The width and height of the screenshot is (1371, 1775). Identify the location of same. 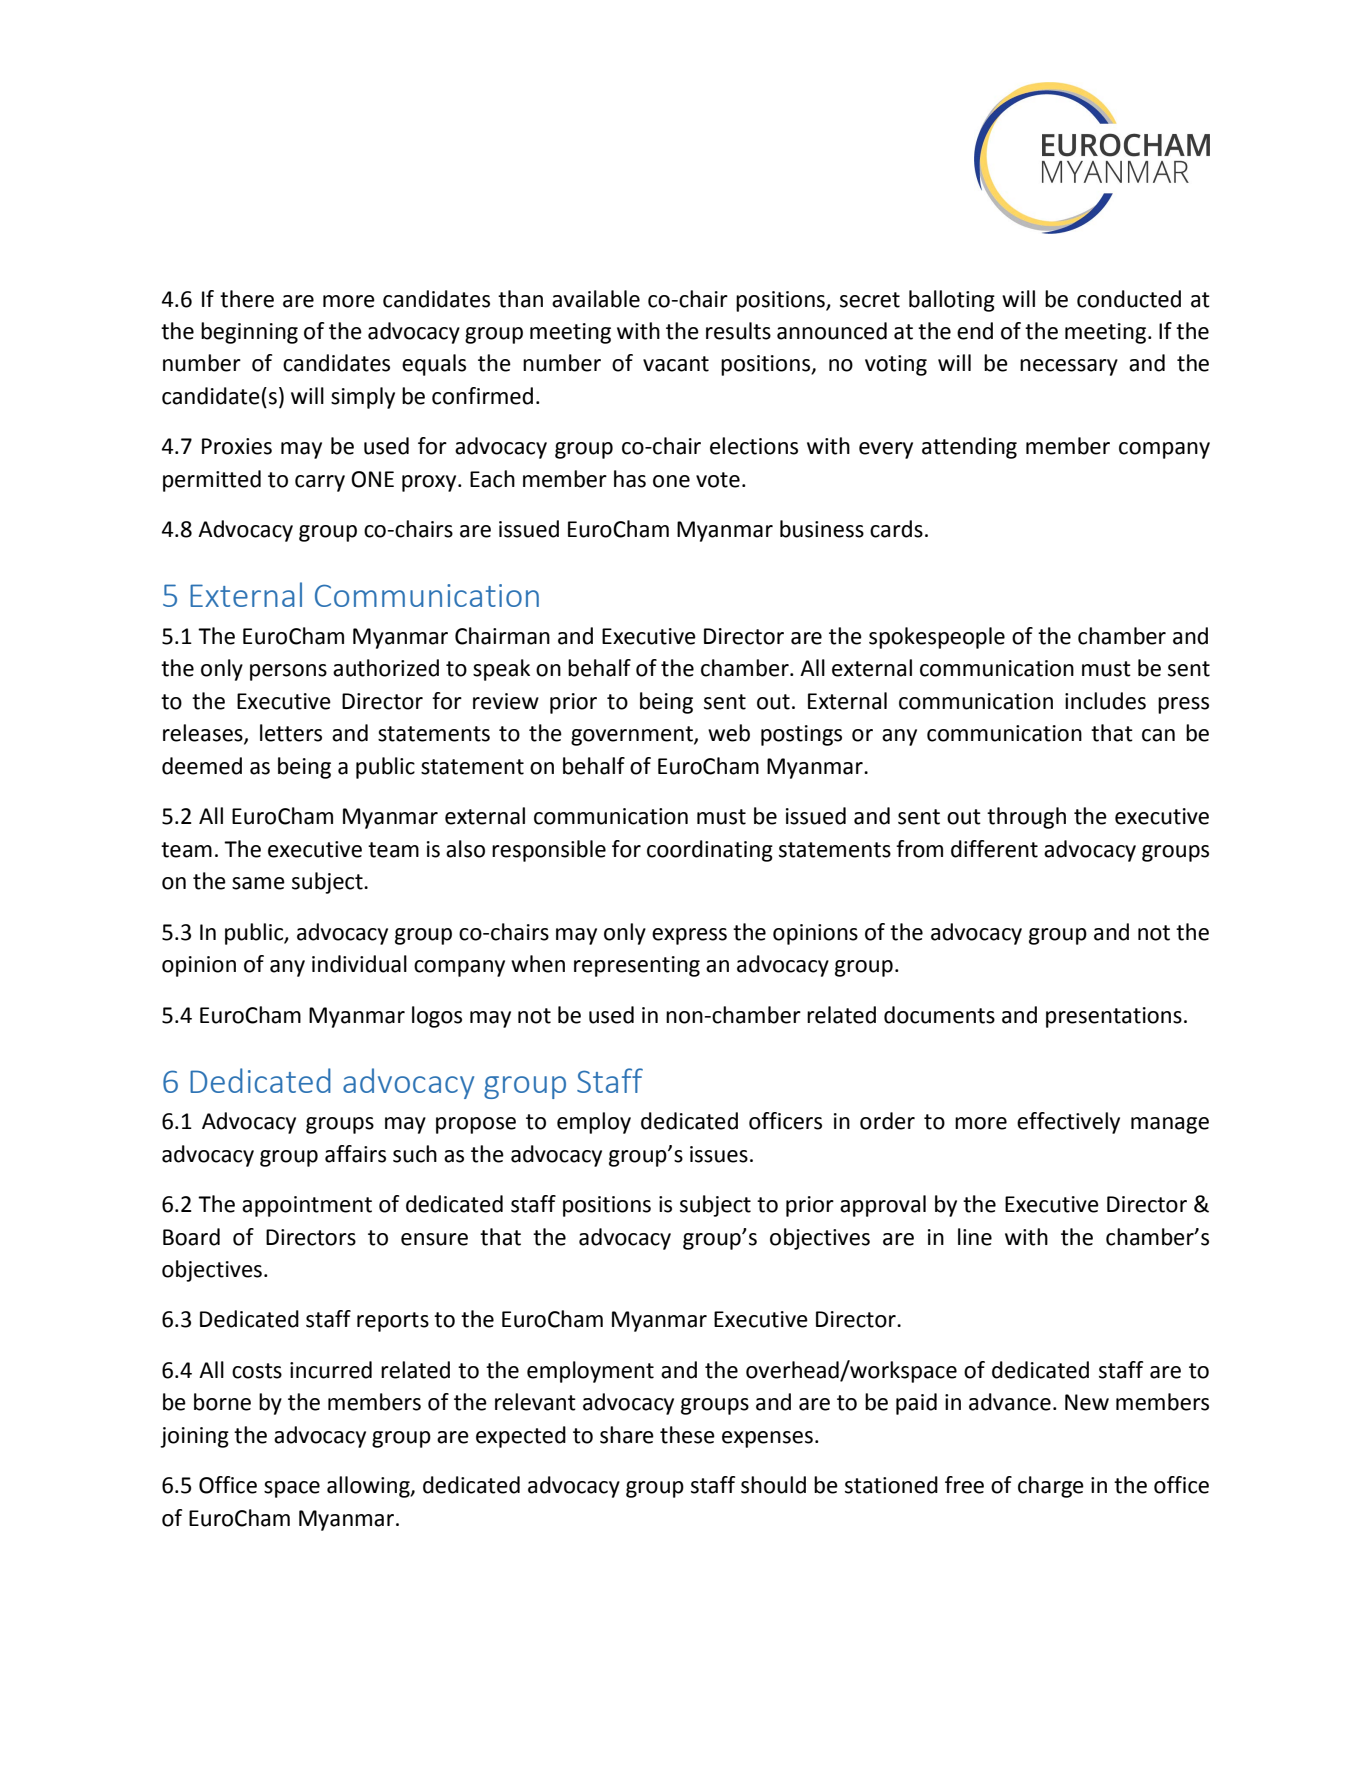
(258, 883).
